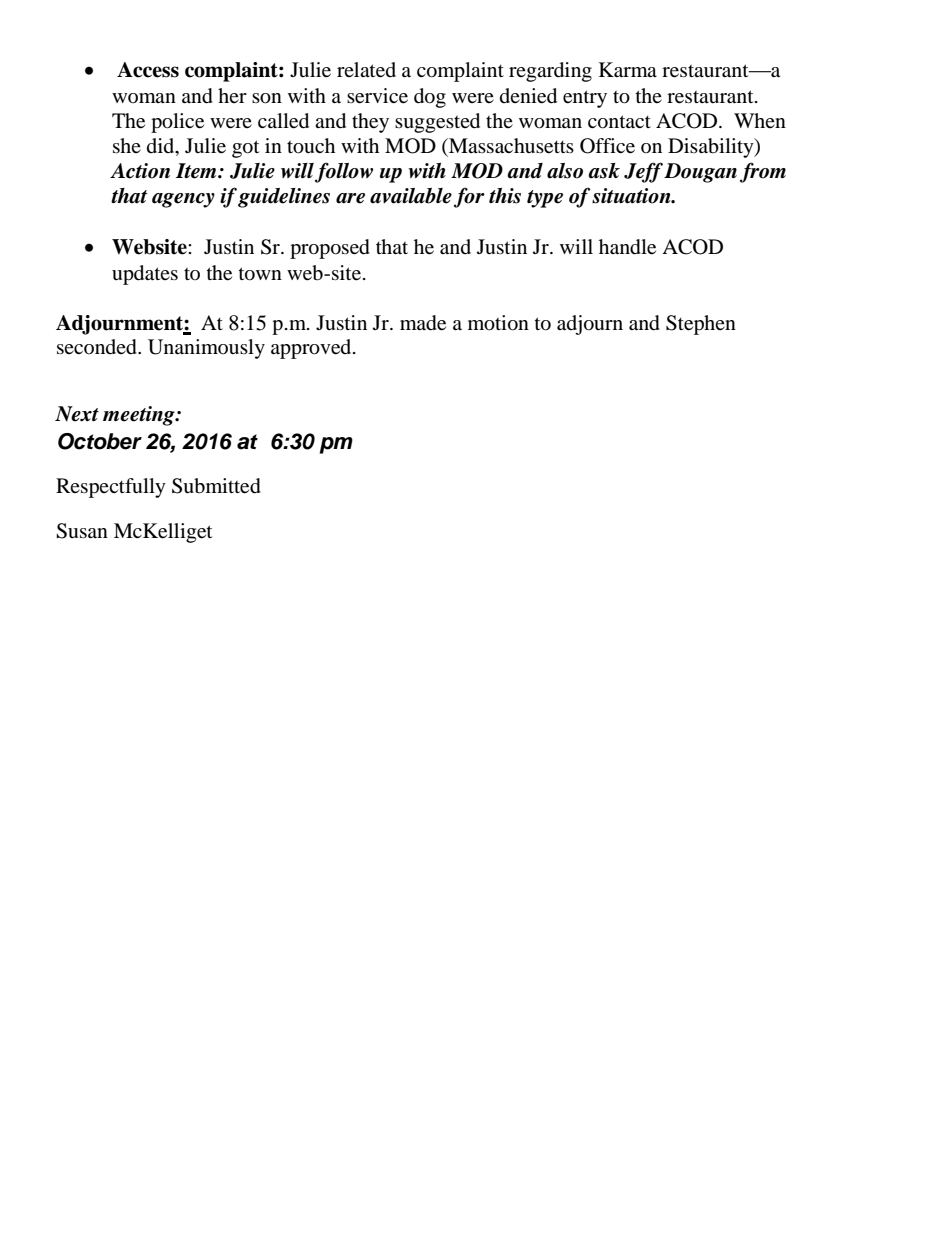 This page has width=952, height=1233. Describe the element at coordinates (145, 275) in the page. I see `updates` at that location.
